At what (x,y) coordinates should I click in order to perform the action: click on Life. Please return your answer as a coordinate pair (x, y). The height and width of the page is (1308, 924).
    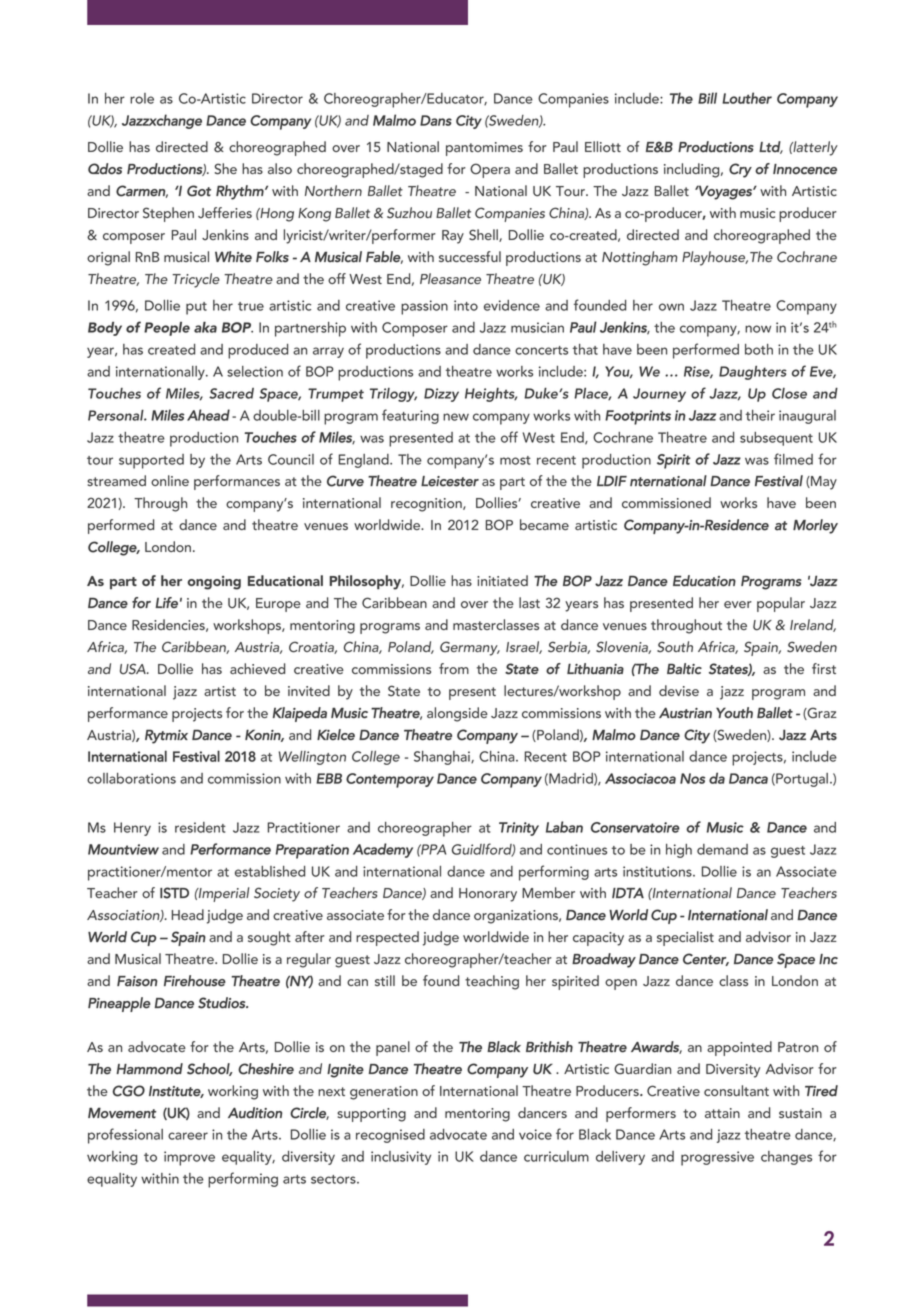
    Looking at the image, I should click on (167, 602).
